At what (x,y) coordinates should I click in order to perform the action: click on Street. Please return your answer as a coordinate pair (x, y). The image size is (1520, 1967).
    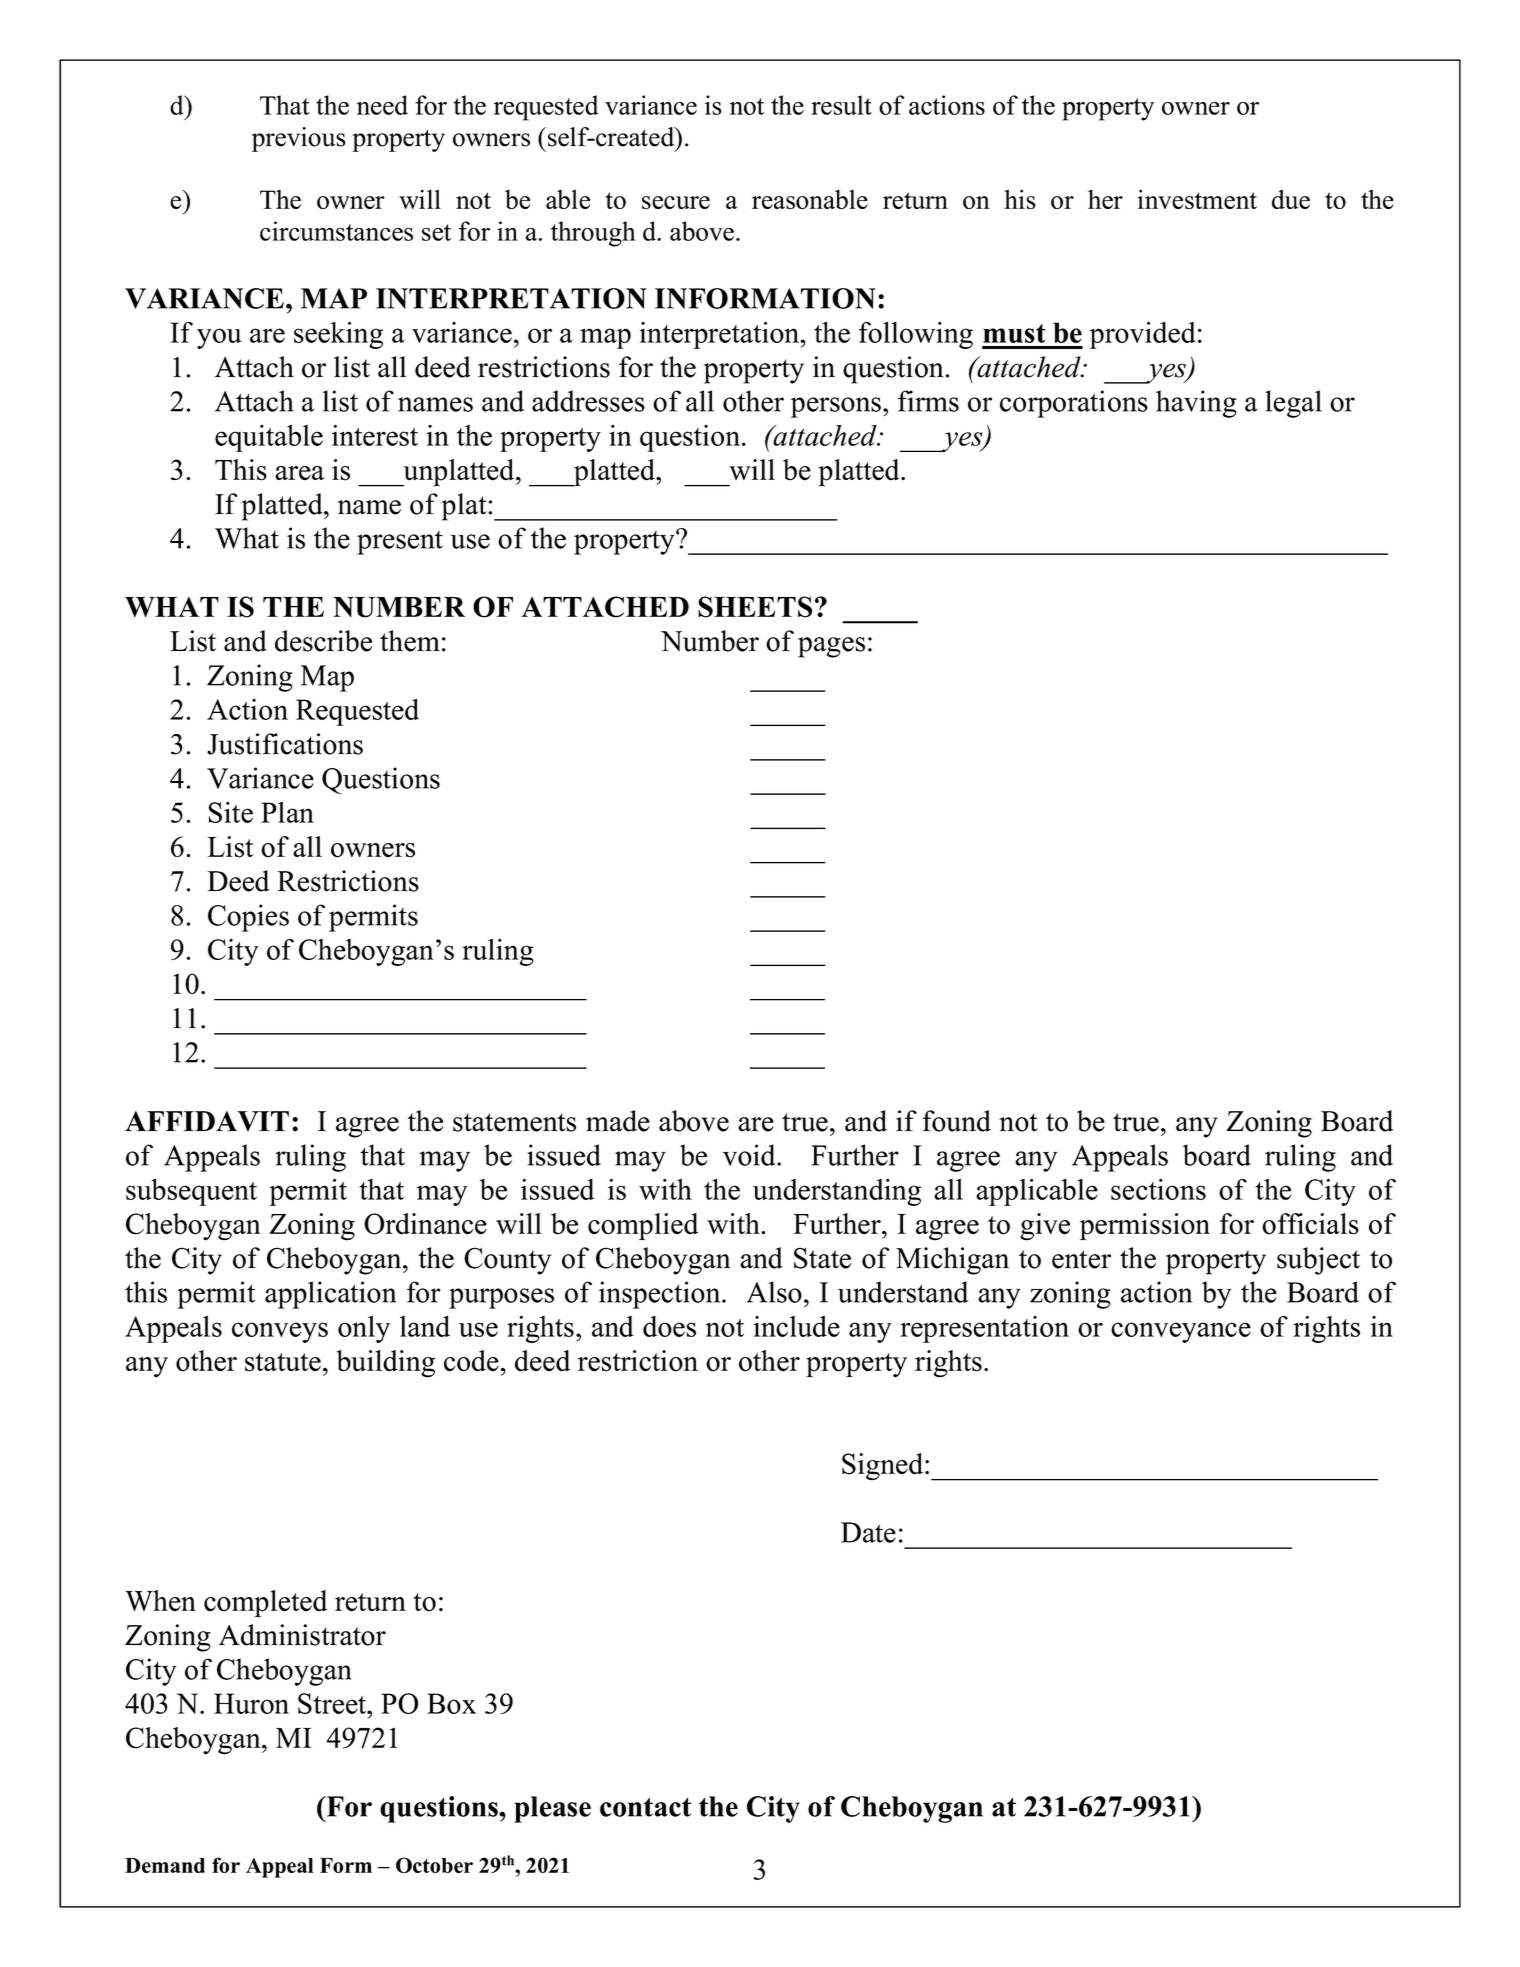
    Looking at the image, I should click on (333, 1703).
